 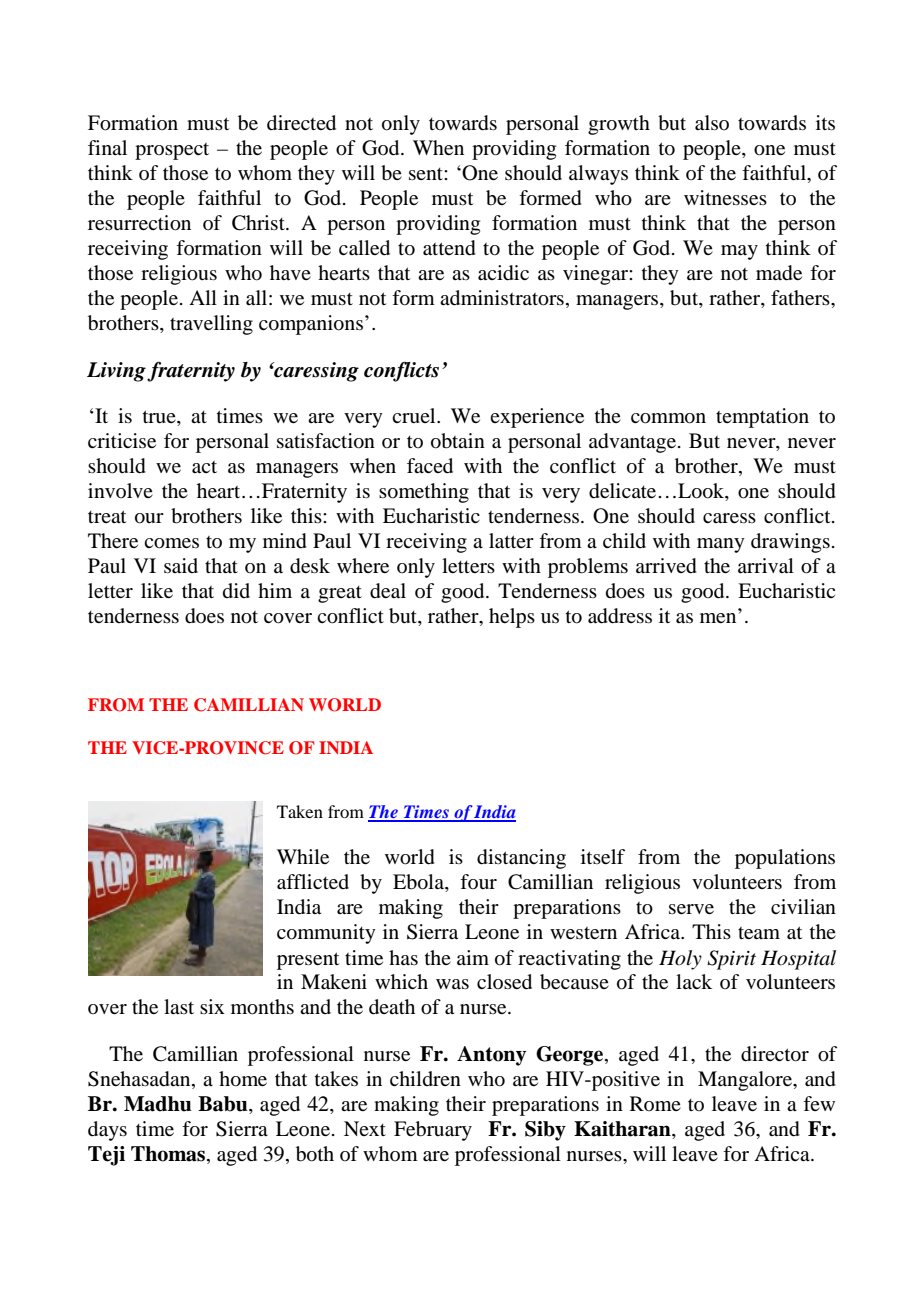 I want to click on attend, so click(x=449, y=248).
